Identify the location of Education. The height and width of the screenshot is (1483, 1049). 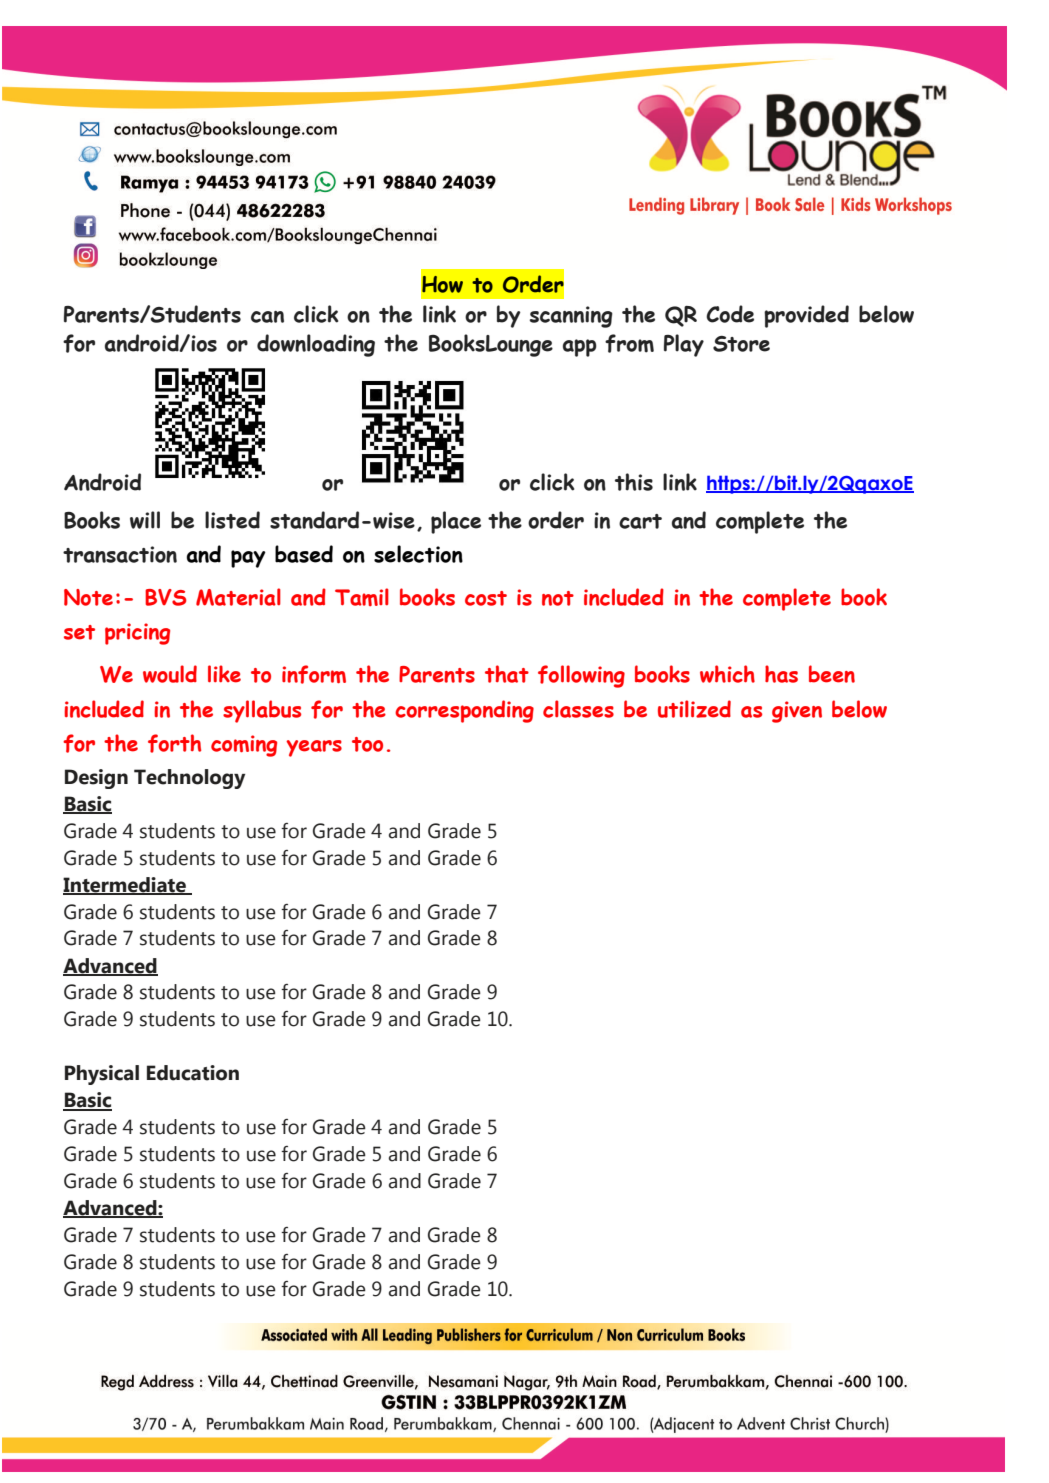
(193, 1073).
